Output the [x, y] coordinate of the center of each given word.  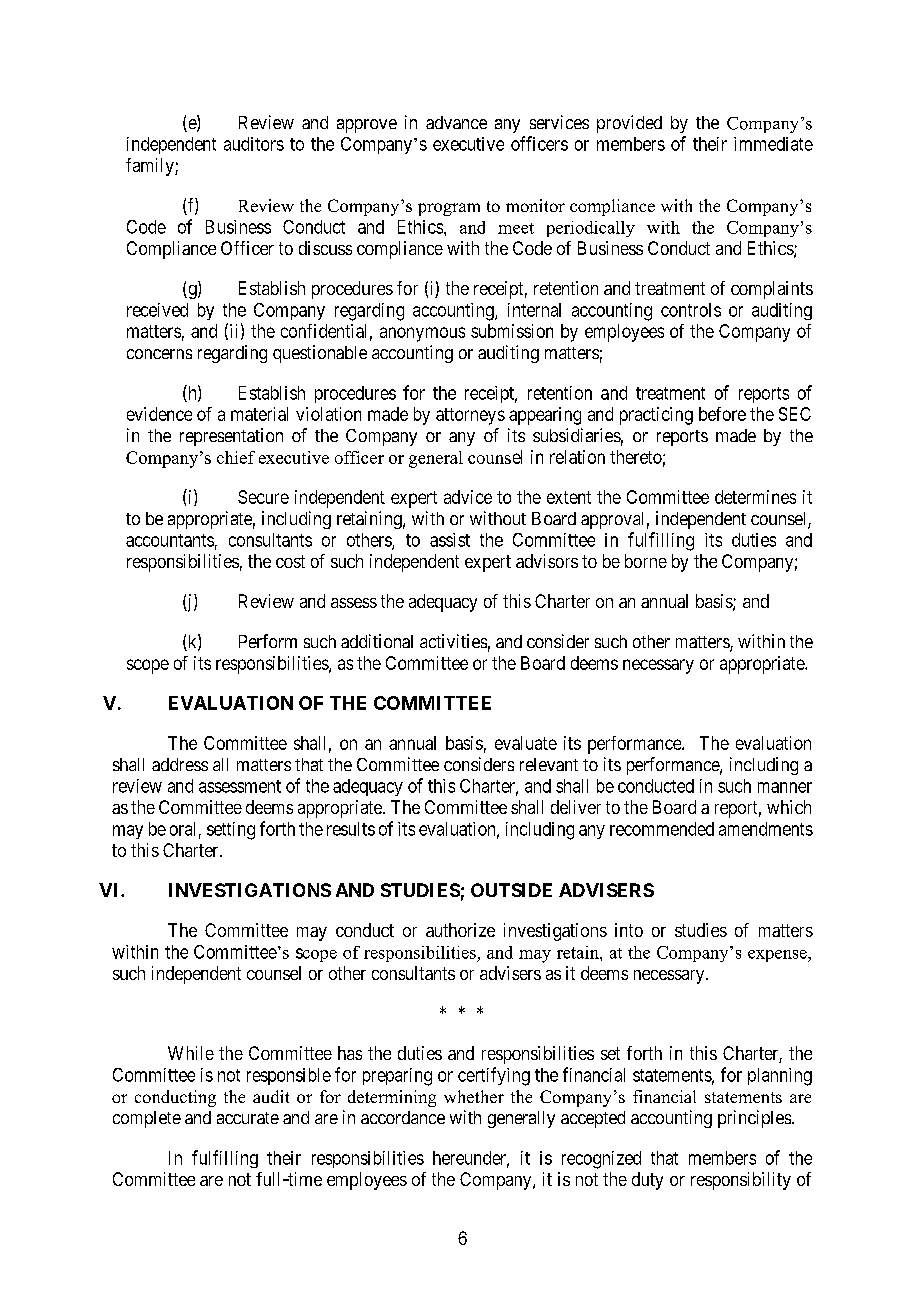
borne [646, 561]
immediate [773, 144]
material [259, 414]
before [722, 414]
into [629, 930]
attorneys [470, 416]
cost [290, 561]
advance [456, 122]
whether [474, 1096]
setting [231, 831]
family [151, 167]
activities [453, 641]
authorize [460, 930]
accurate [248, 1118]
